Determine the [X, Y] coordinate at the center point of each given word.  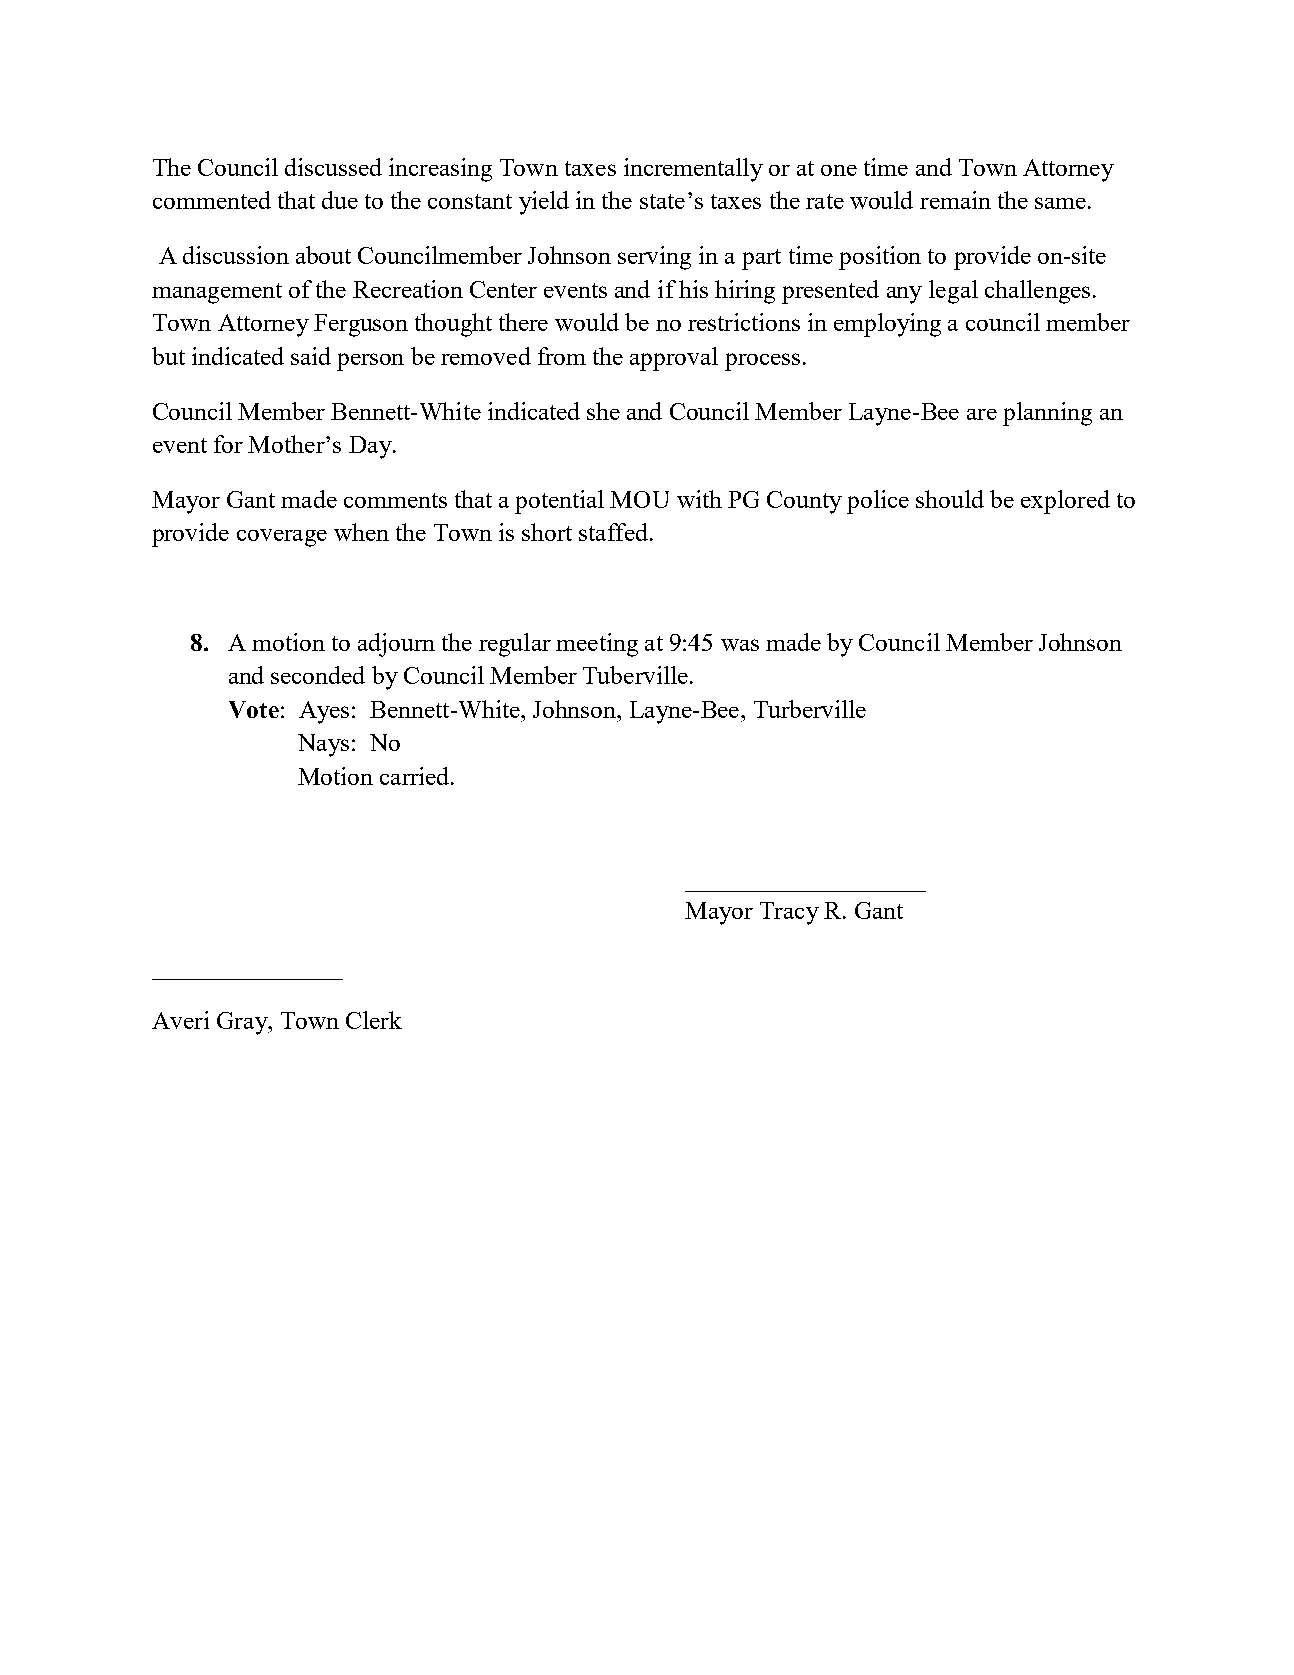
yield [544, 203]
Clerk [374, 1020]
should [950, 499]
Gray [243, 1023]
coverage [282, 538]
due [340, 200]
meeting [597, 645]
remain [955, 200]
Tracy [789, 913]
